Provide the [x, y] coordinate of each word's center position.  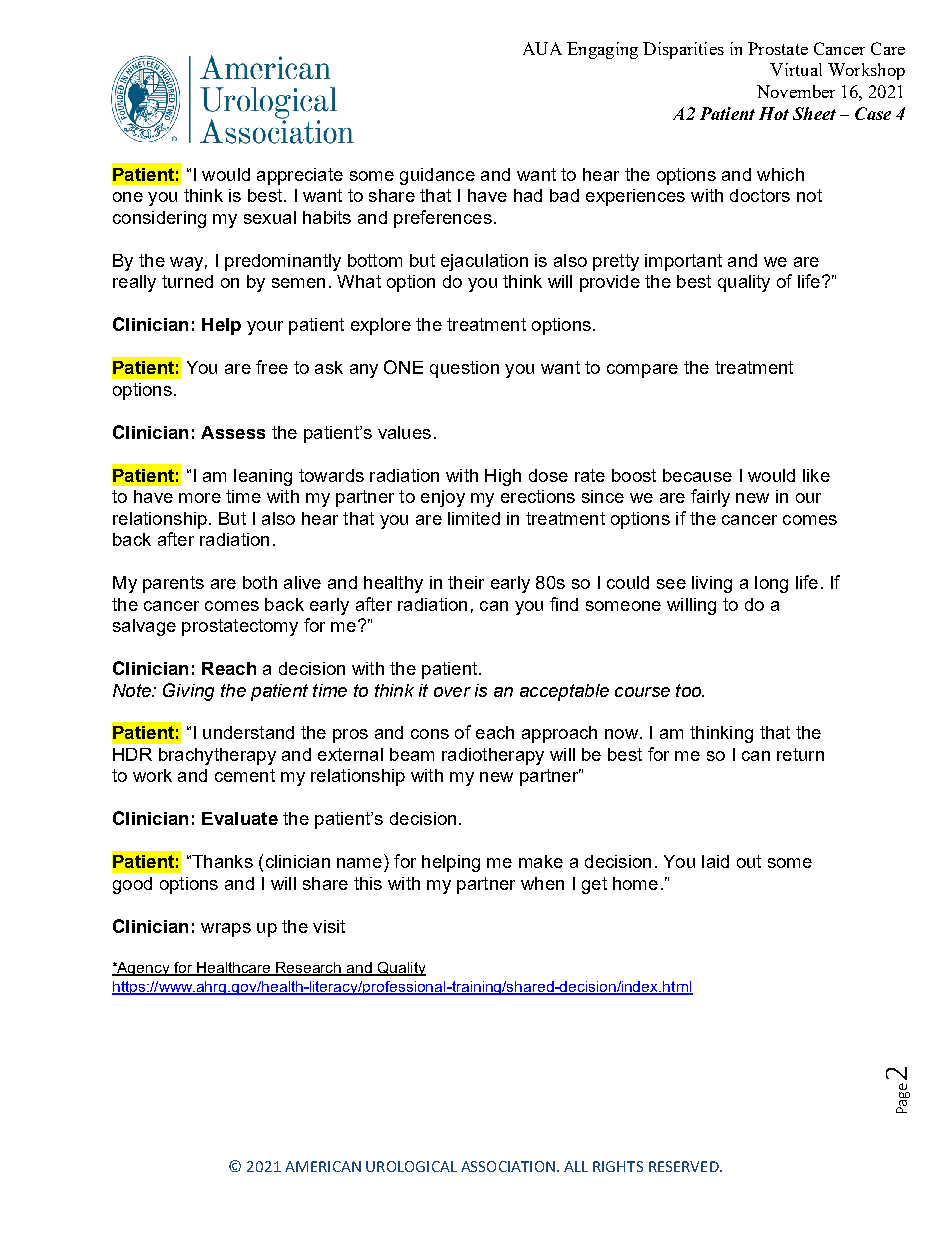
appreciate [300, 176]
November [796, 91]
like [816, 475]
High [503, 477]
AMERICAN [323, 1166]
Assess [233, 432]
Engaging [602, 50]
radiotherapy [493, 756]
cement [245, 775]
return [800, 754]
